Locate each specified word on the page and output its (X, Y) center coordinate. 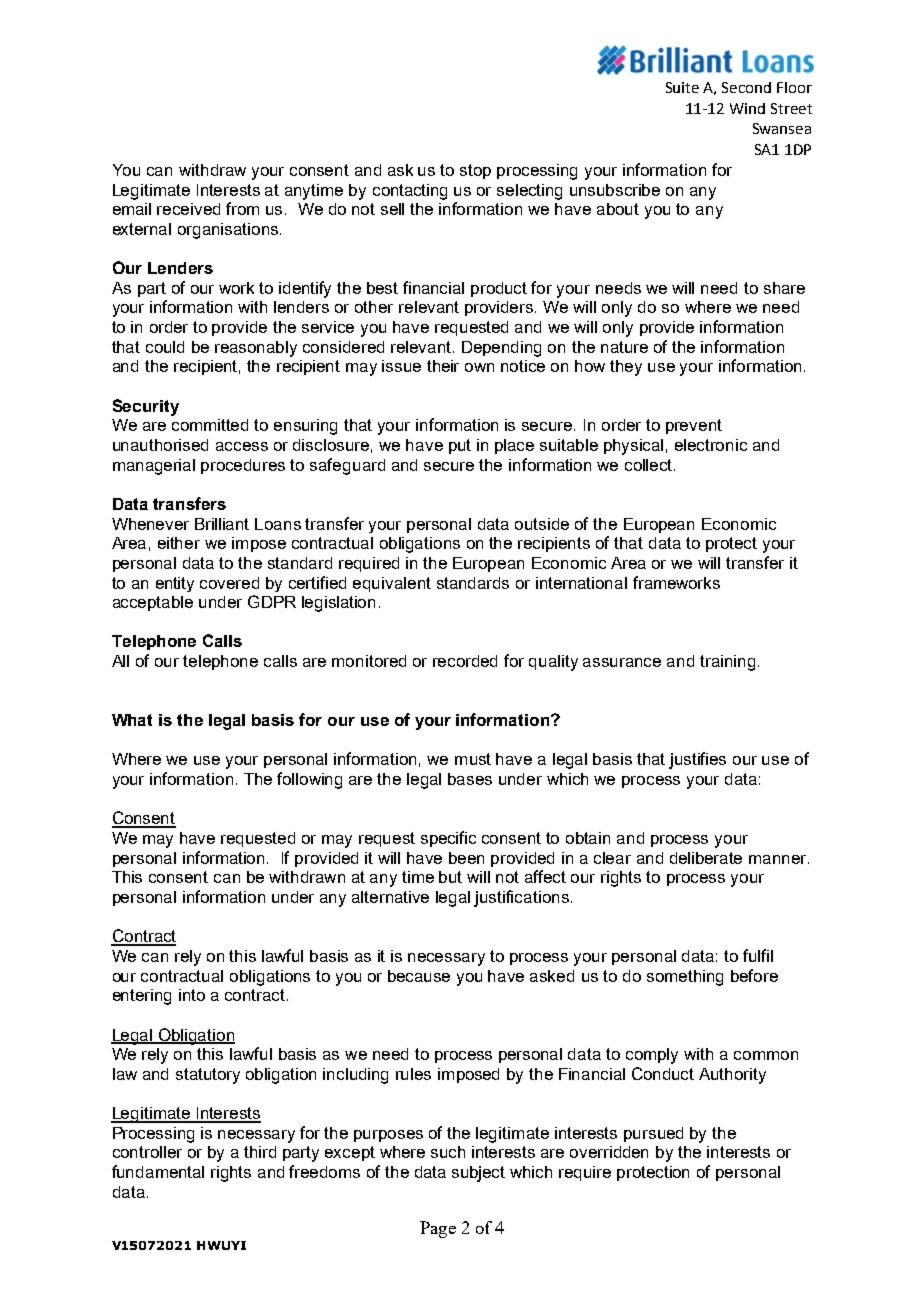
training (727, 663)
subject (478, 1174)
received (188, 209)
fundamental (158, 1171)
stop (475, 171)
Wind (747, 108)
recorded (465, 661)
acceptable (153, 603)
